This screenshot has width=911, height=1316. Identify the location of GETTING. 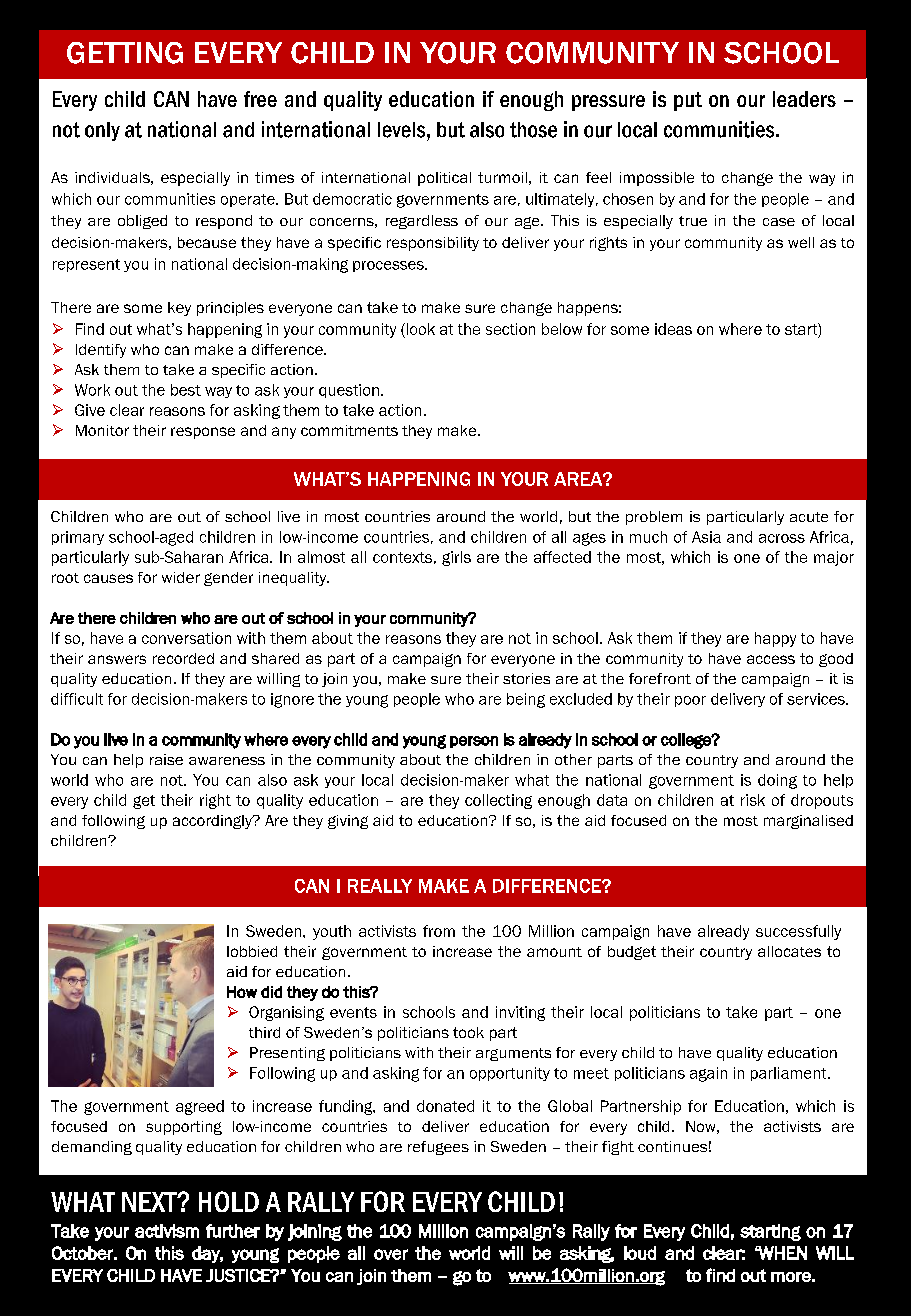
(125, 53).
